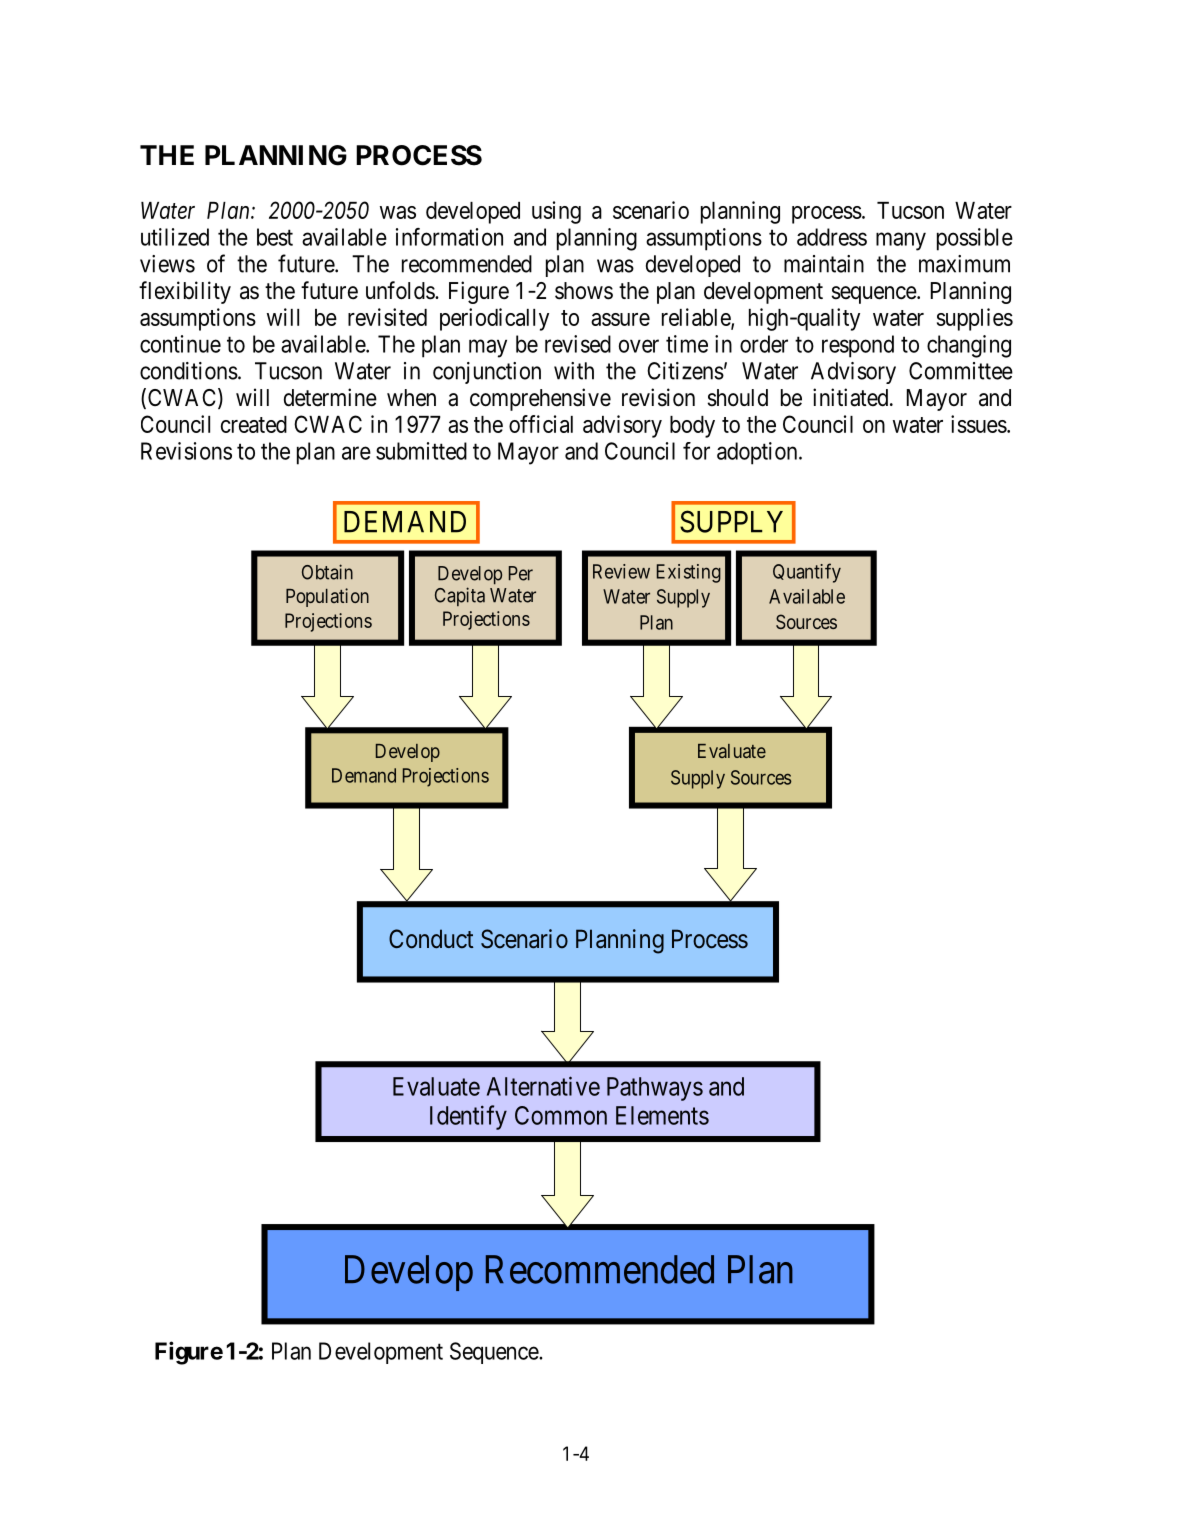 The image size is (1186, 1535). Describe the element at coordinates (689, 573) in the screenshot. I see `Existing` at that location.
